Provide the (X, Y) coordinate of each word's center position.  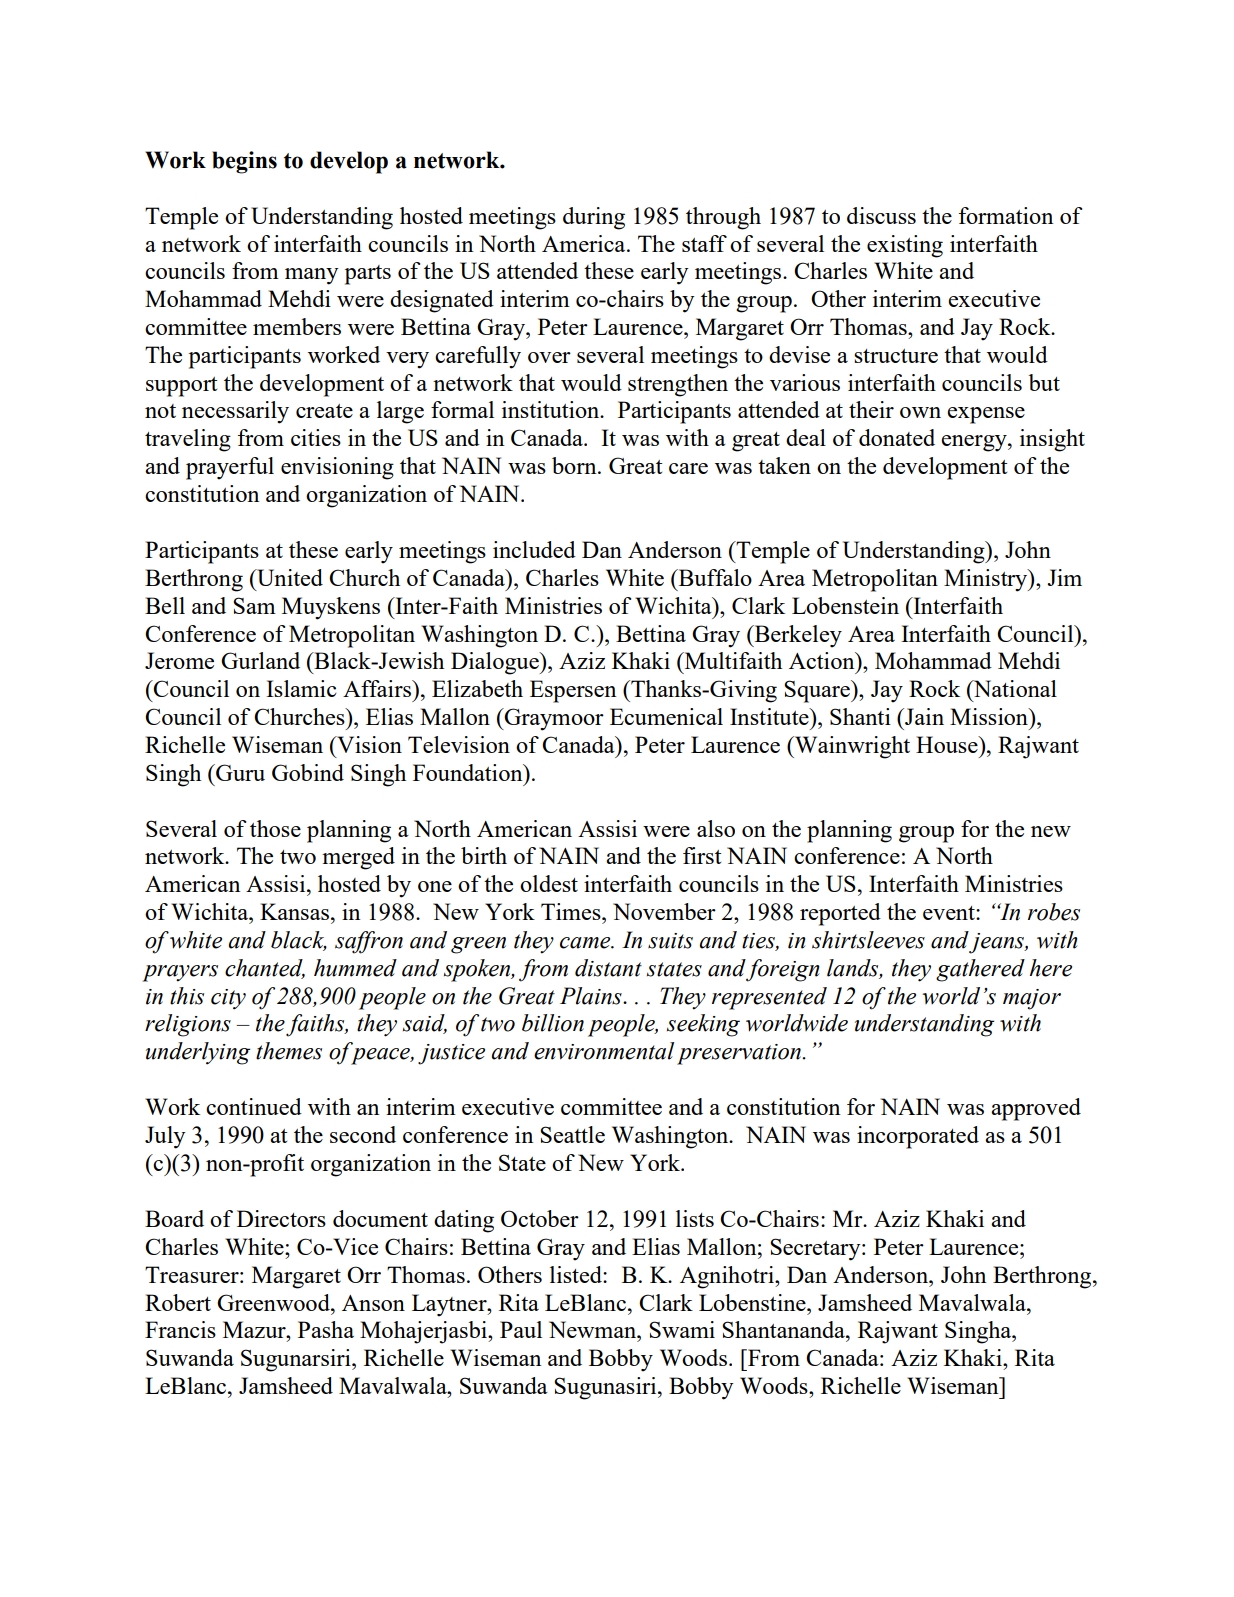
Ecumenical (666, 716)
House (948, 744)
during (594, 218)
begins (244, 162)
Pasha (326, 1329)
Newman (593, 1329)
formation (1006, 215)
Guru (239, 772)
